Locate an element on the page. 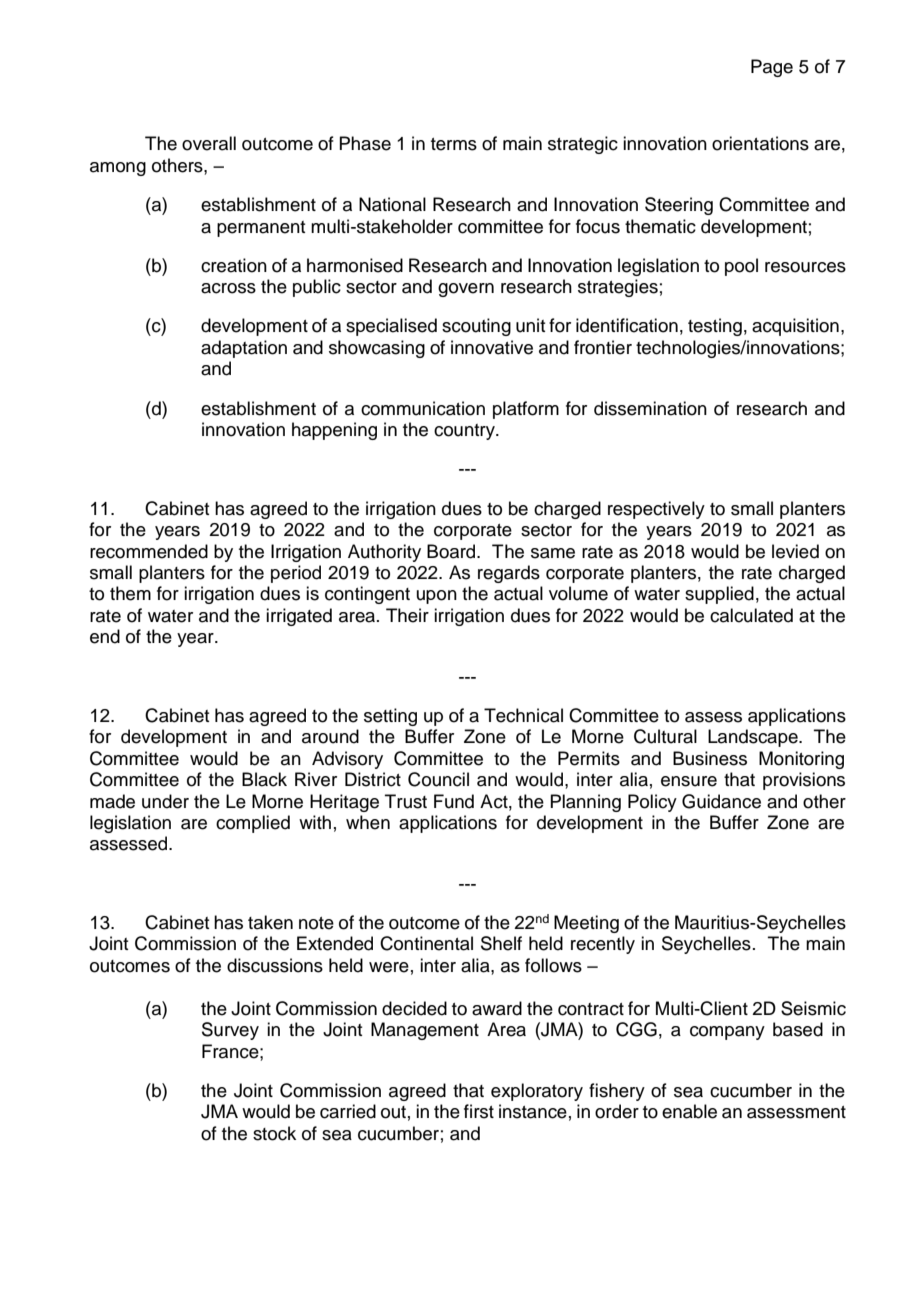  overall is located at coordinates (209, 143).
